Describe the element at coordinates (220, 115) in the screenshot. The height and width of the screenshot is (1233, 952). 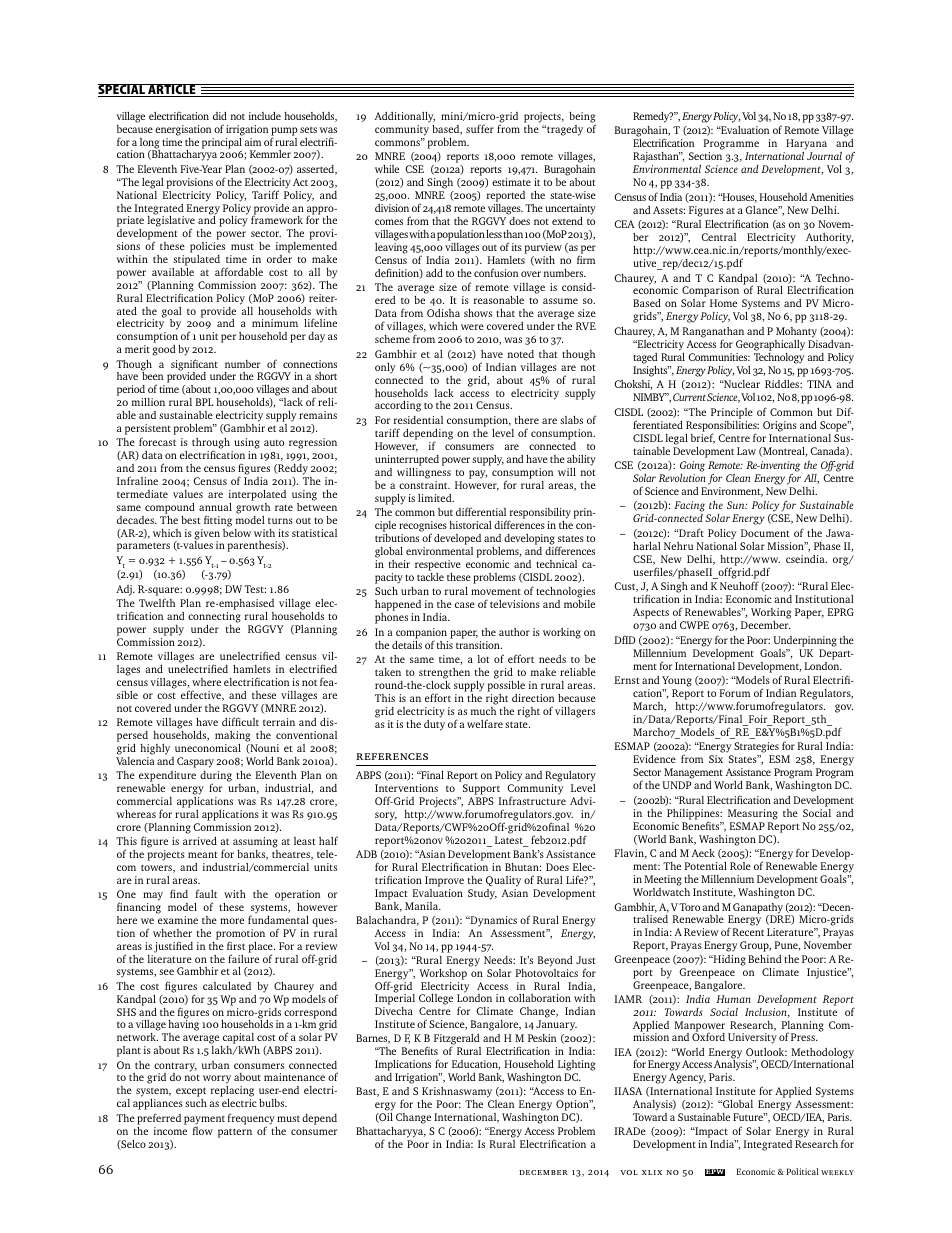
I see `did` at that location.
